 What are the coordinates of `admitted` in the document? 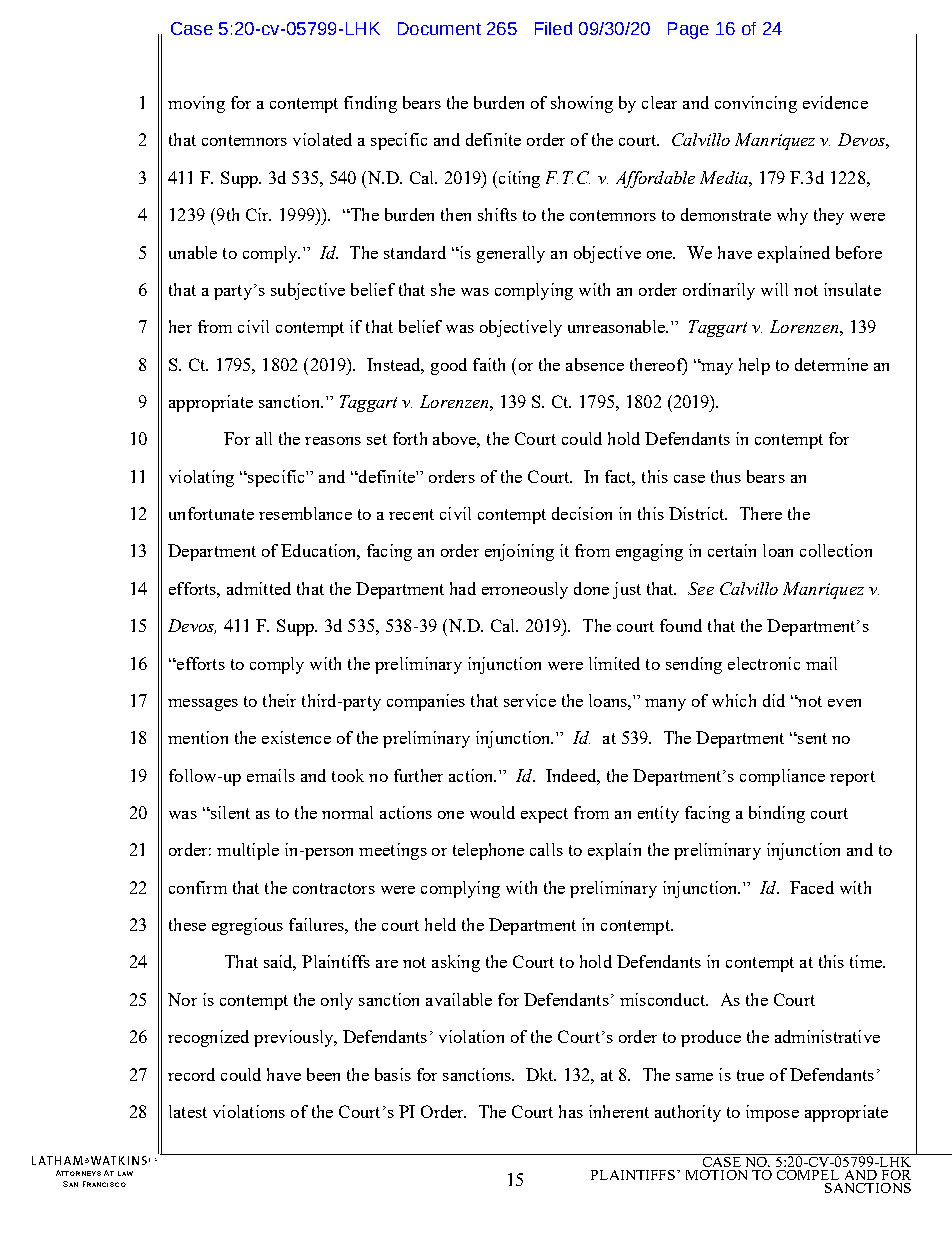 It's located at (259, 588).
